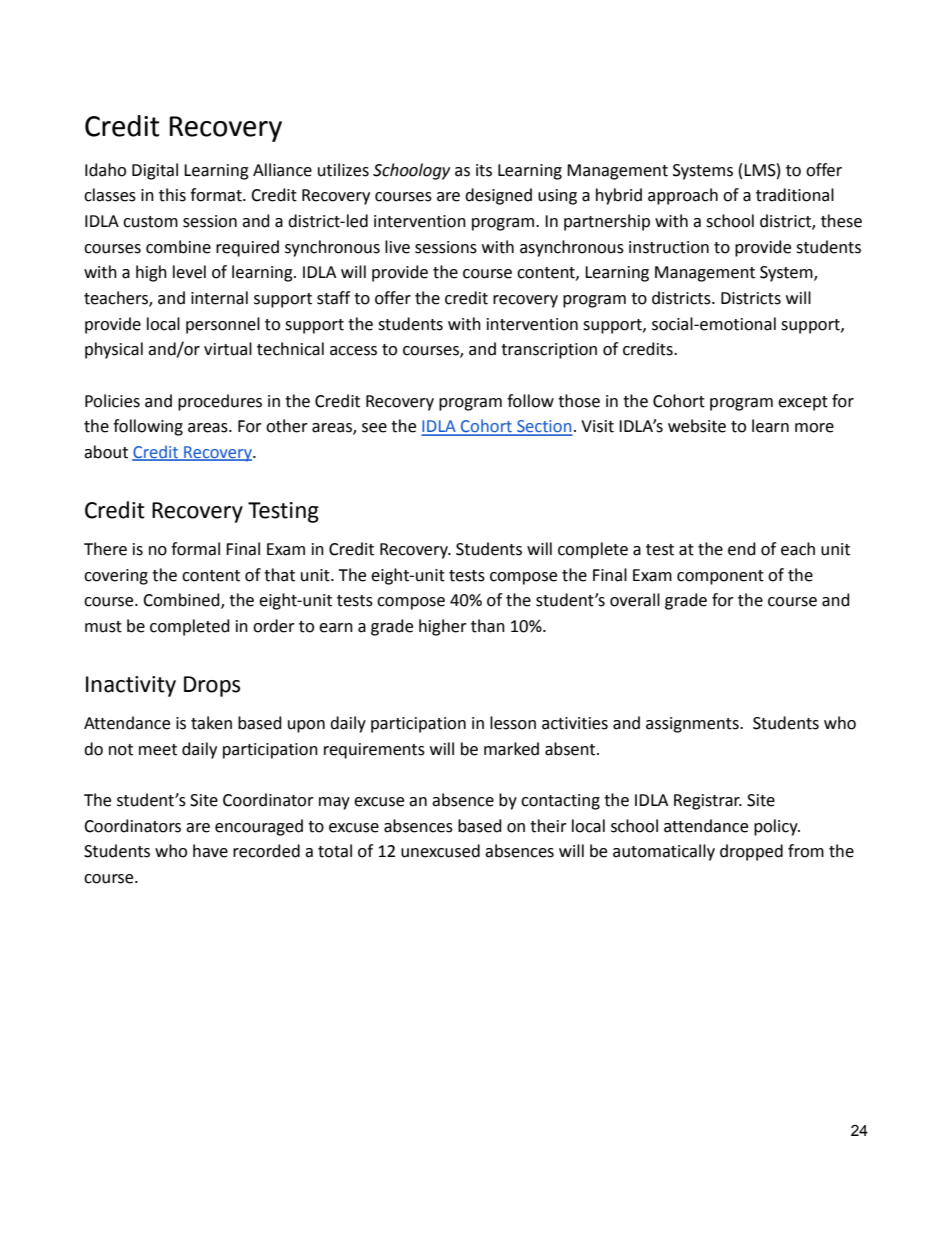 The image size is (952, 1233). Describe the element at coordinates (210, 851) in the image. I see `have` at that location.
